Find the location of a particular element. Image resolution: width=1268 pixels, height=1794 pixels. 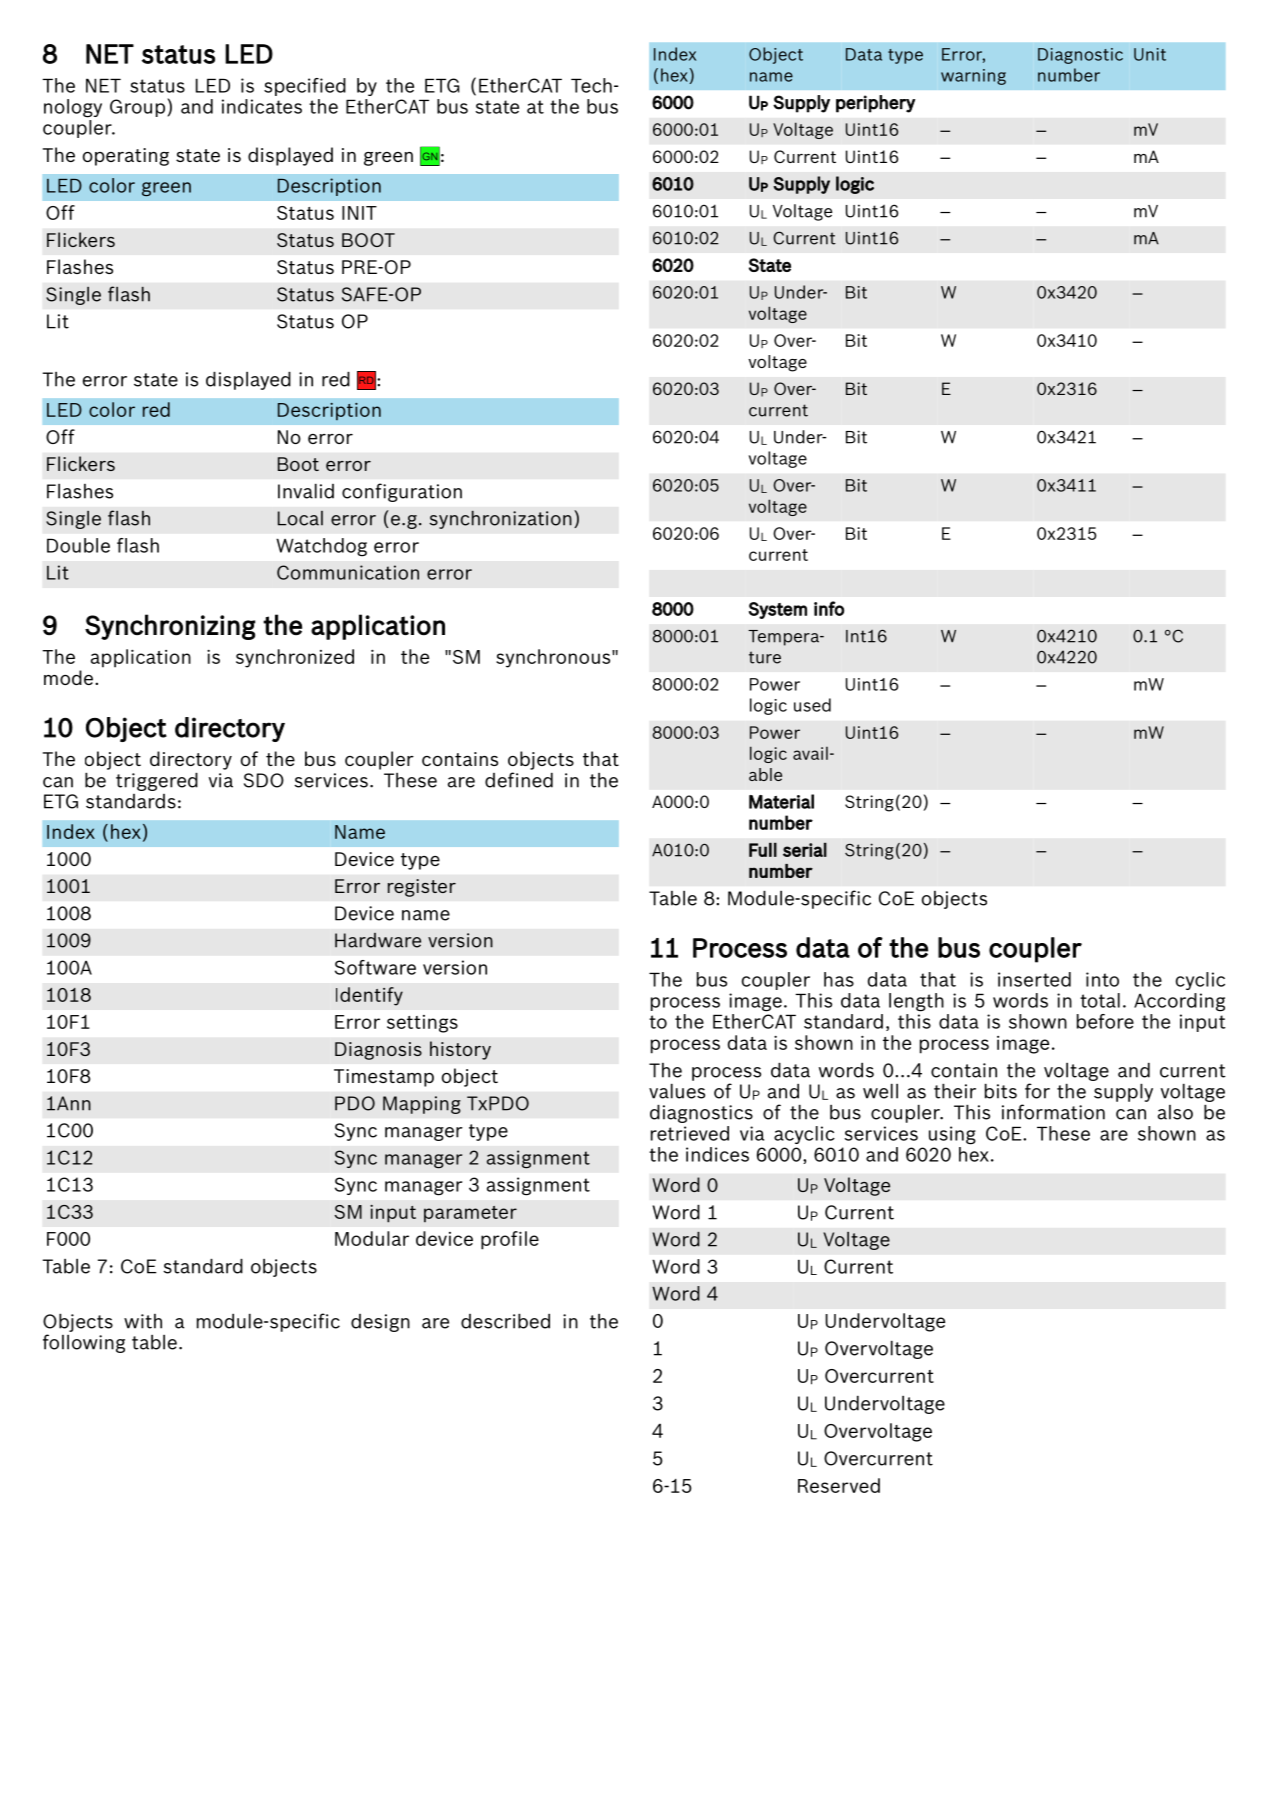

used is located at coordinates (812, 705).
